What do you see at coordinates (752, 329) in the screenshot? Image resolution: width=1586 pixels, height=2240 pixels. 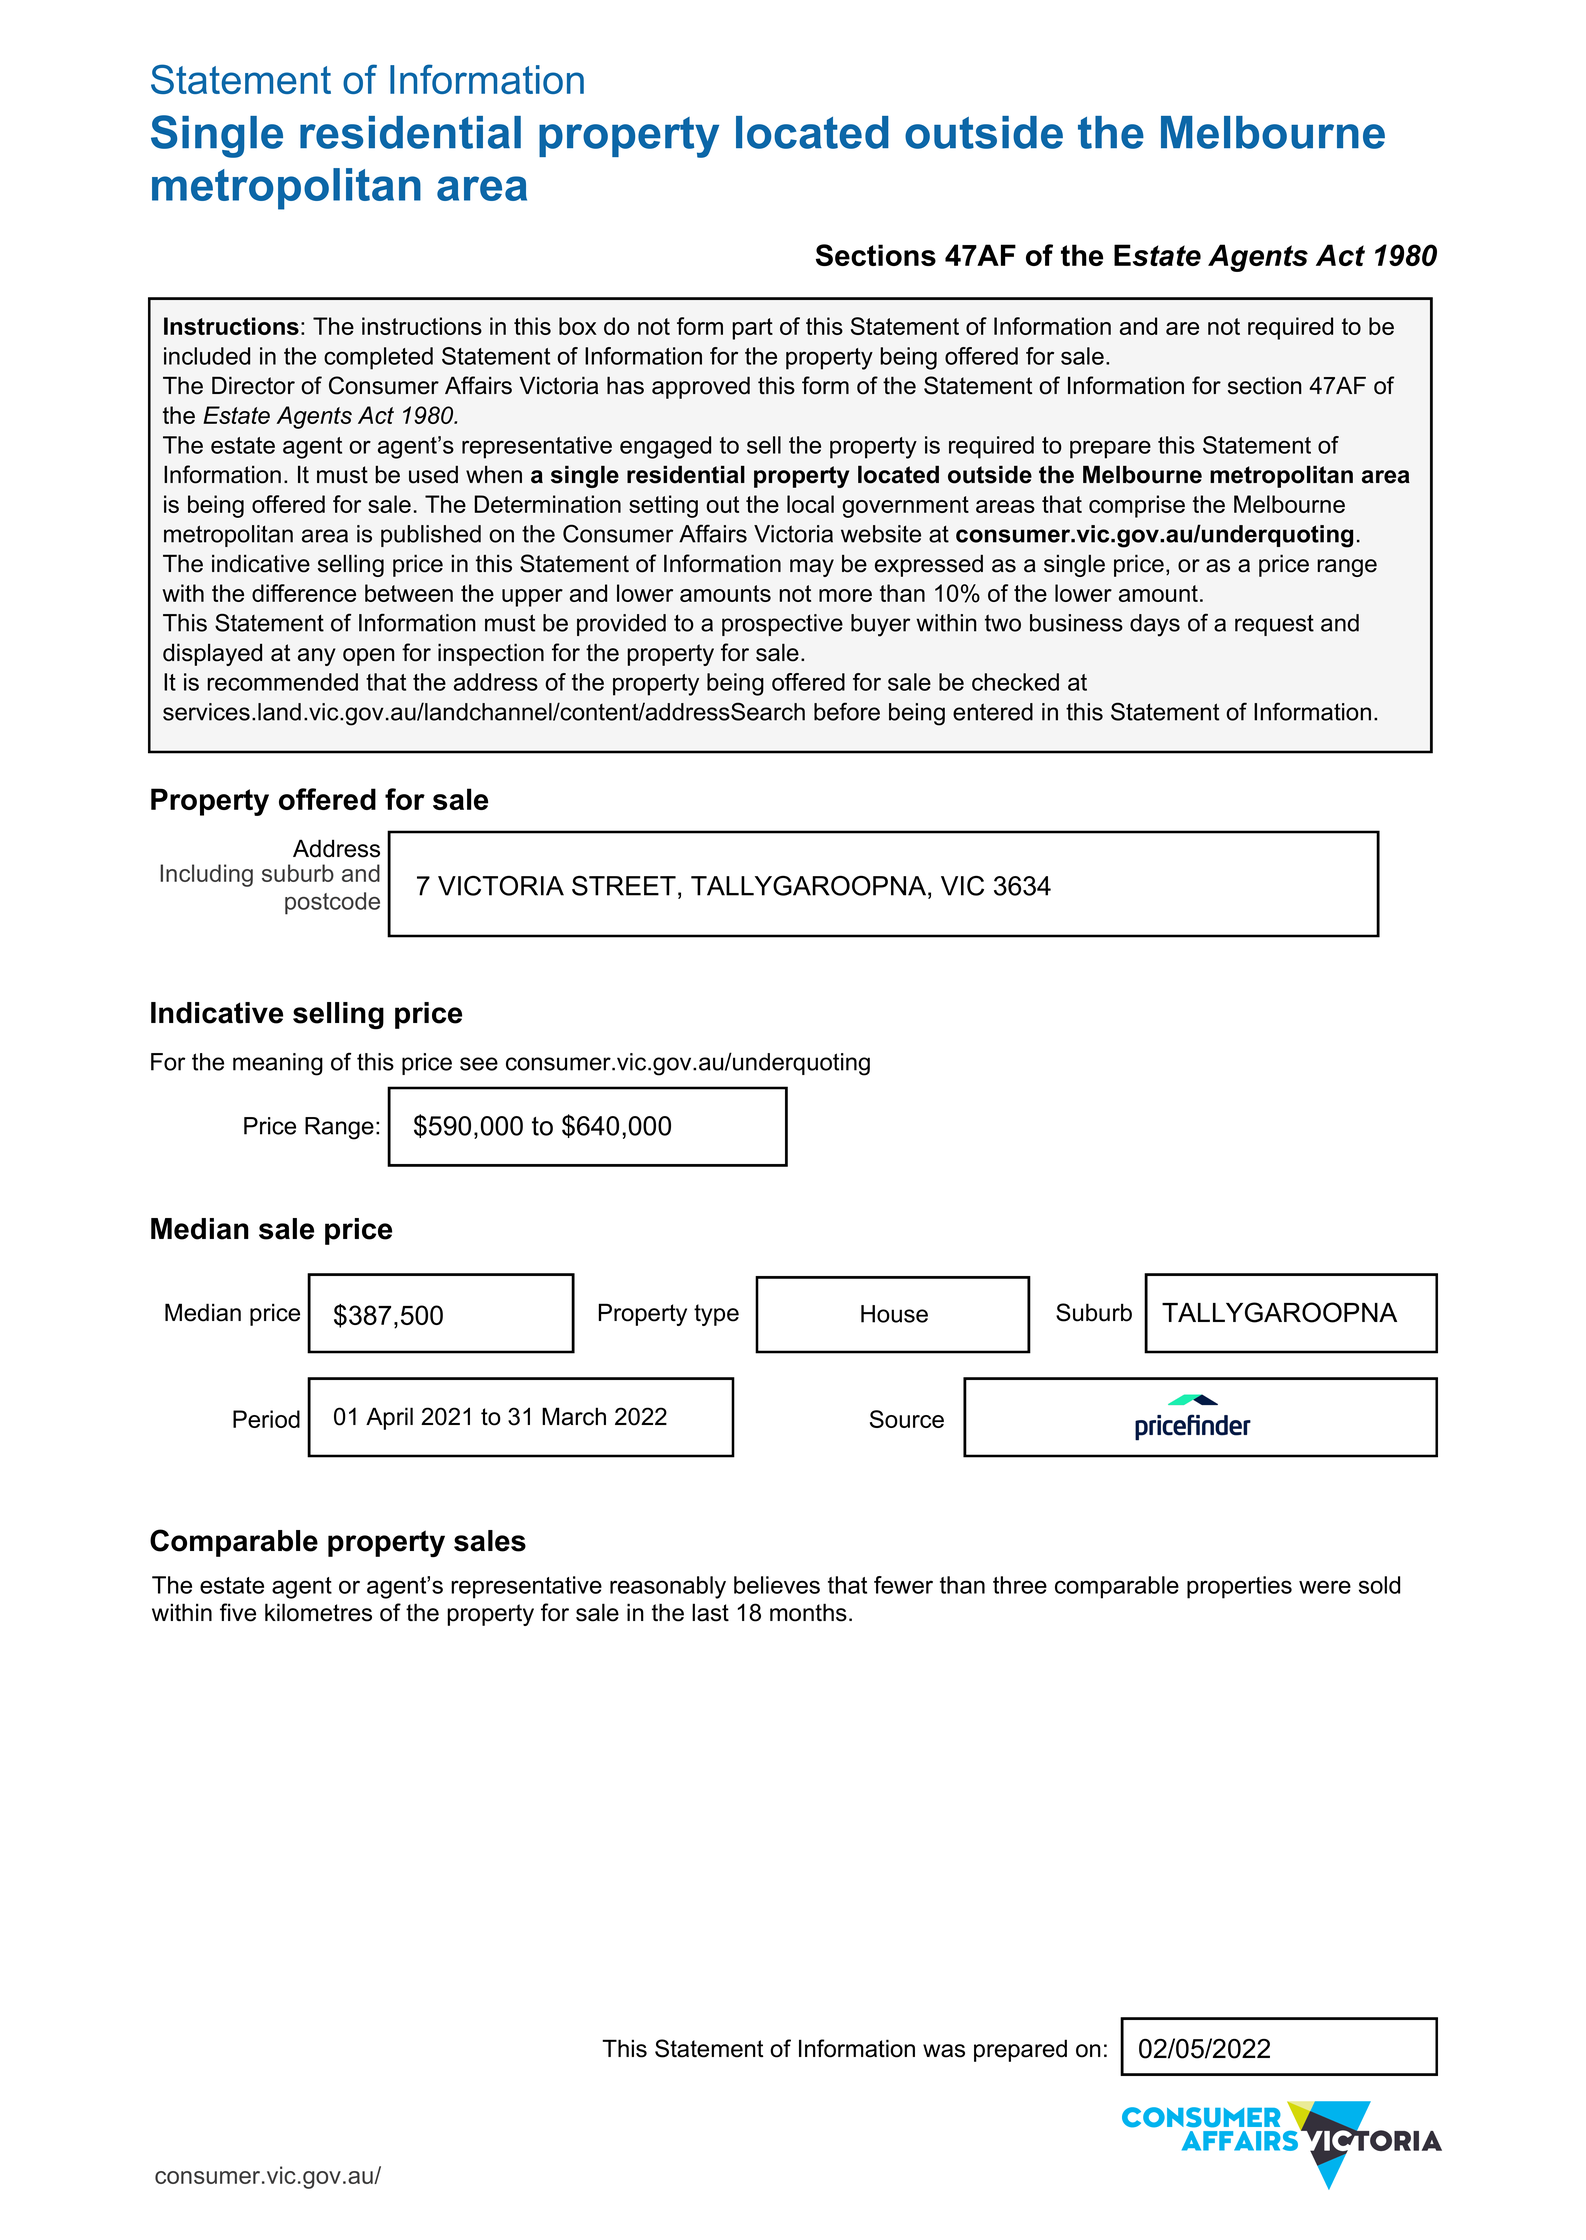 I see `part` at bounding box center [752, 329].
